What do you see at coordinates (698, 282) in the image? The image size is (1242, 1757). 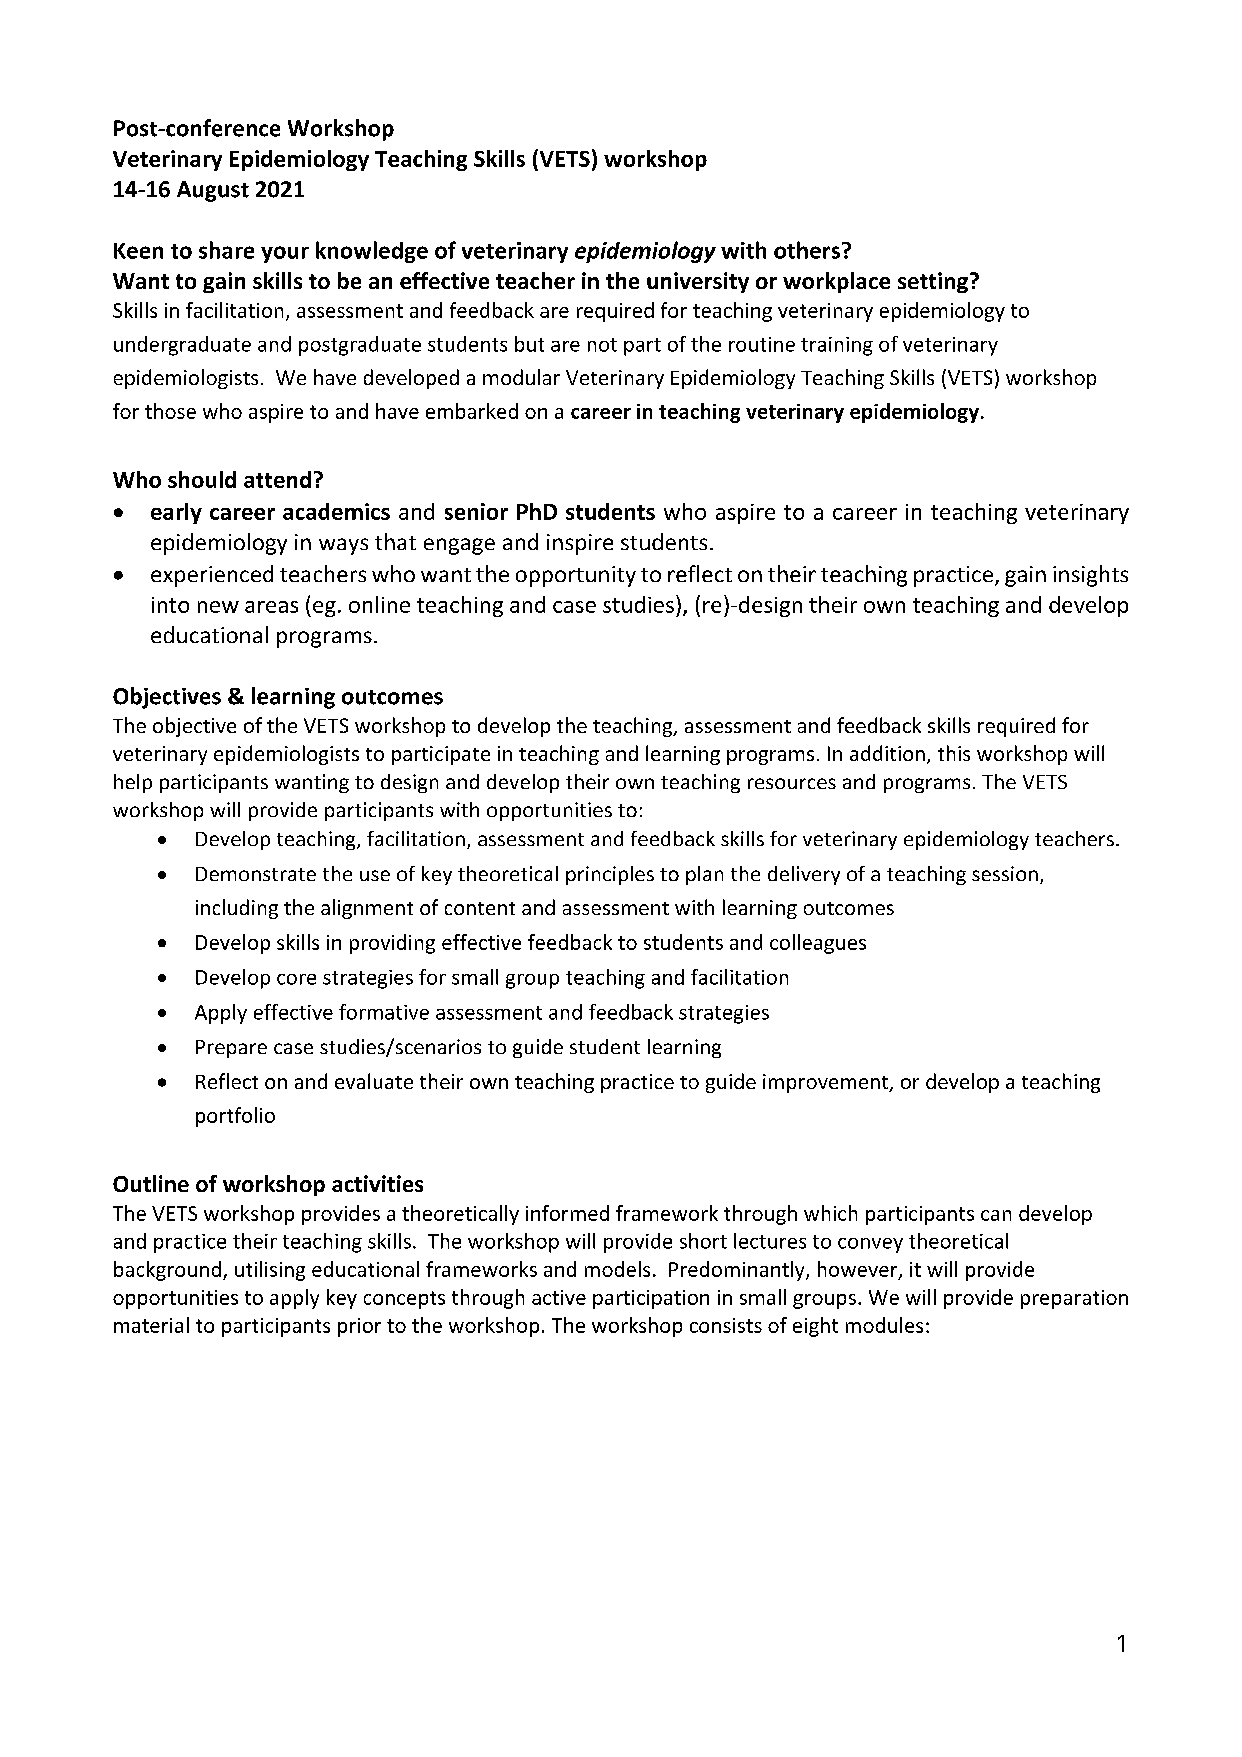 I see `university` at bounding box center [698, 282].
